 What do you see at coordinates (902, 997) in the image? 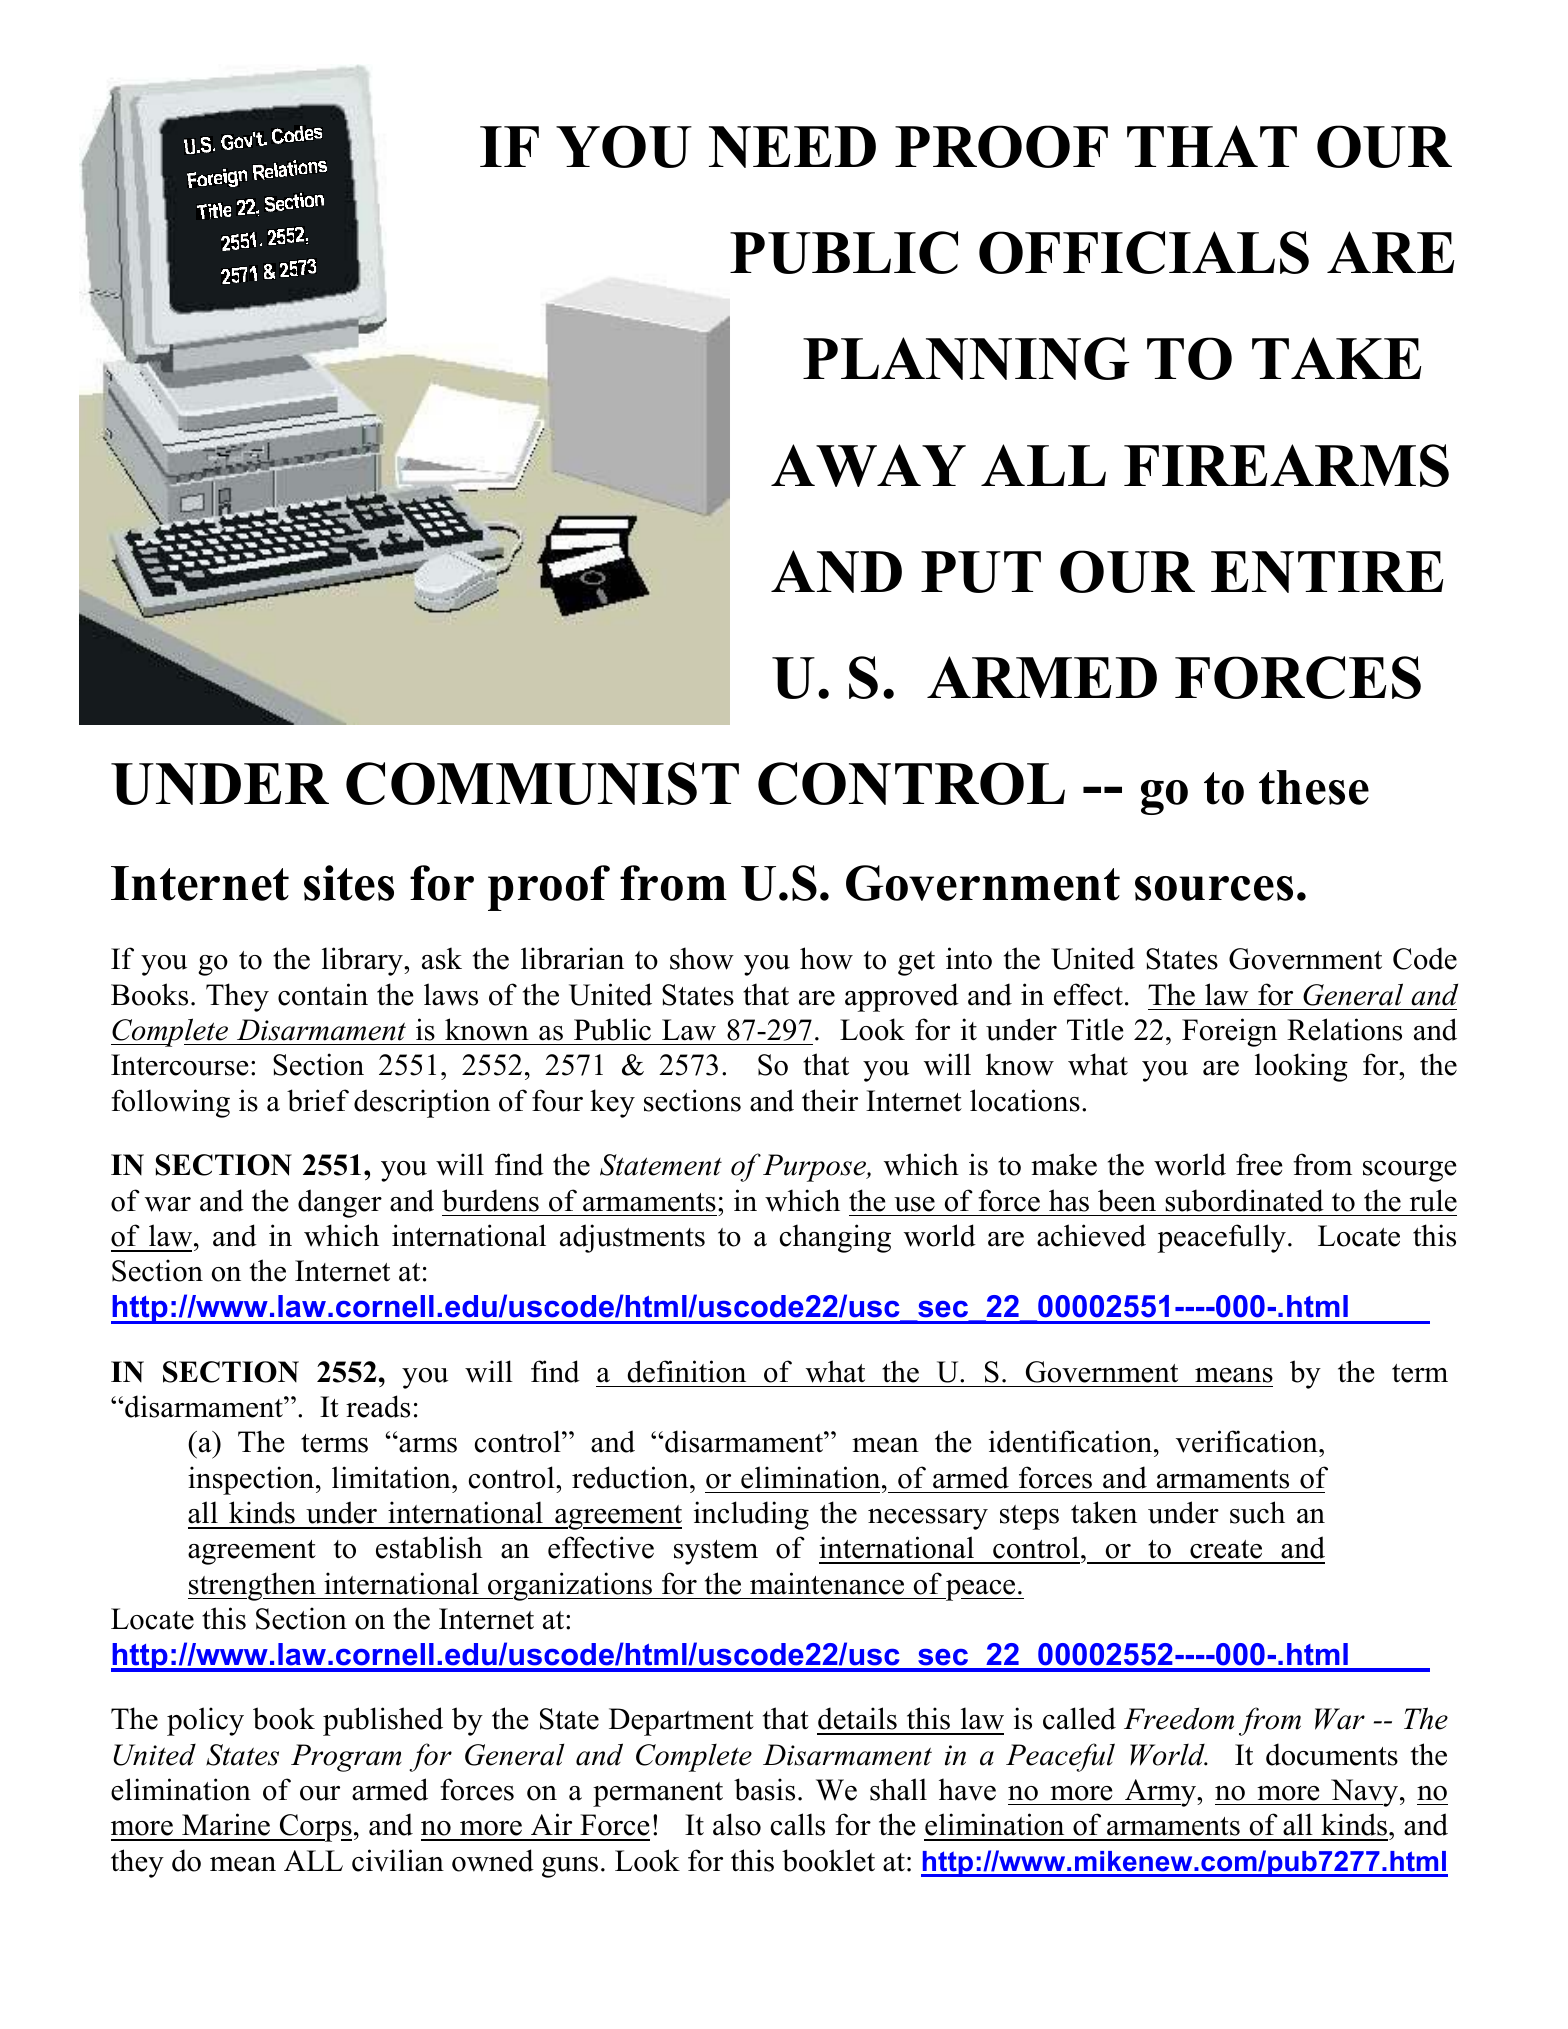
I see `approved` at bounding box center [902, 997].
